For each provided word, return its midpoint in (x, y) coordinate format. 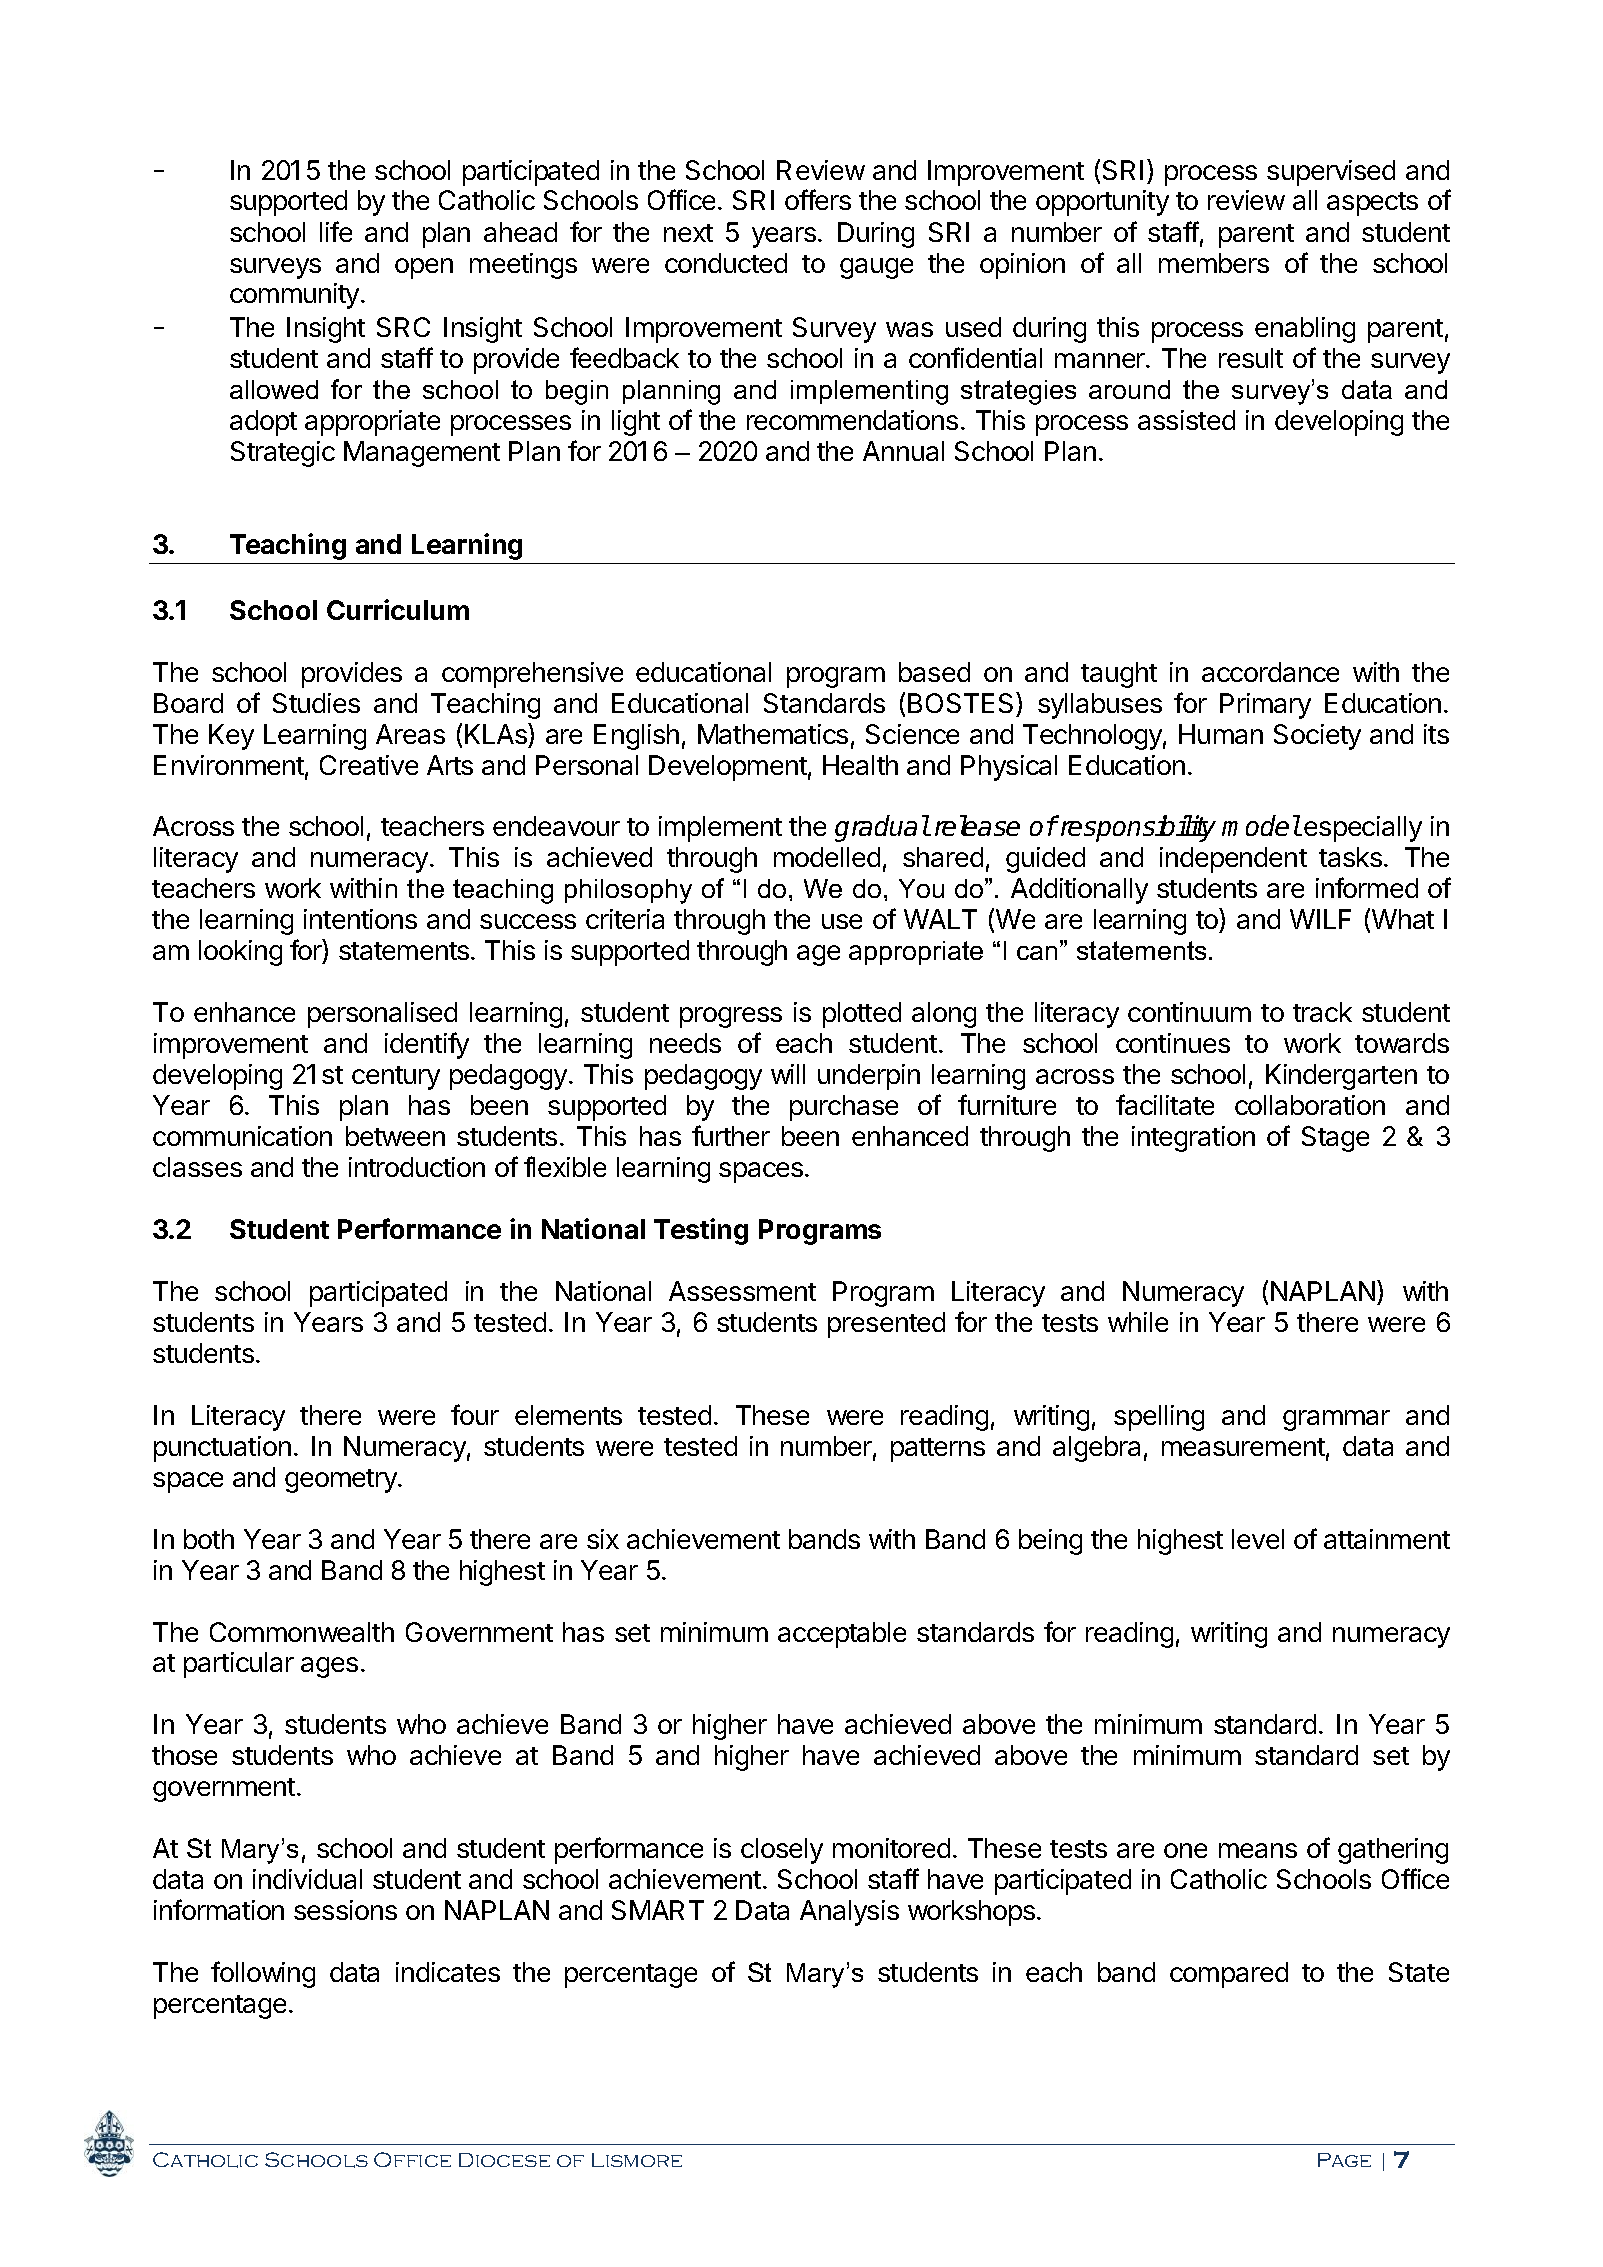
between (395, 1136)
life (336, 231)
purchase (844, 1108)
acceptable (842, 1635)
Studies (316, 703)
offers (818, 199)
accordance (1270, 672)
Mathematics (773, 734)
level (1258, 1539)
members (1214, 263)
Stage (1335, 1139)
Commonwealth (302, 1632)
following (263, 1974)
